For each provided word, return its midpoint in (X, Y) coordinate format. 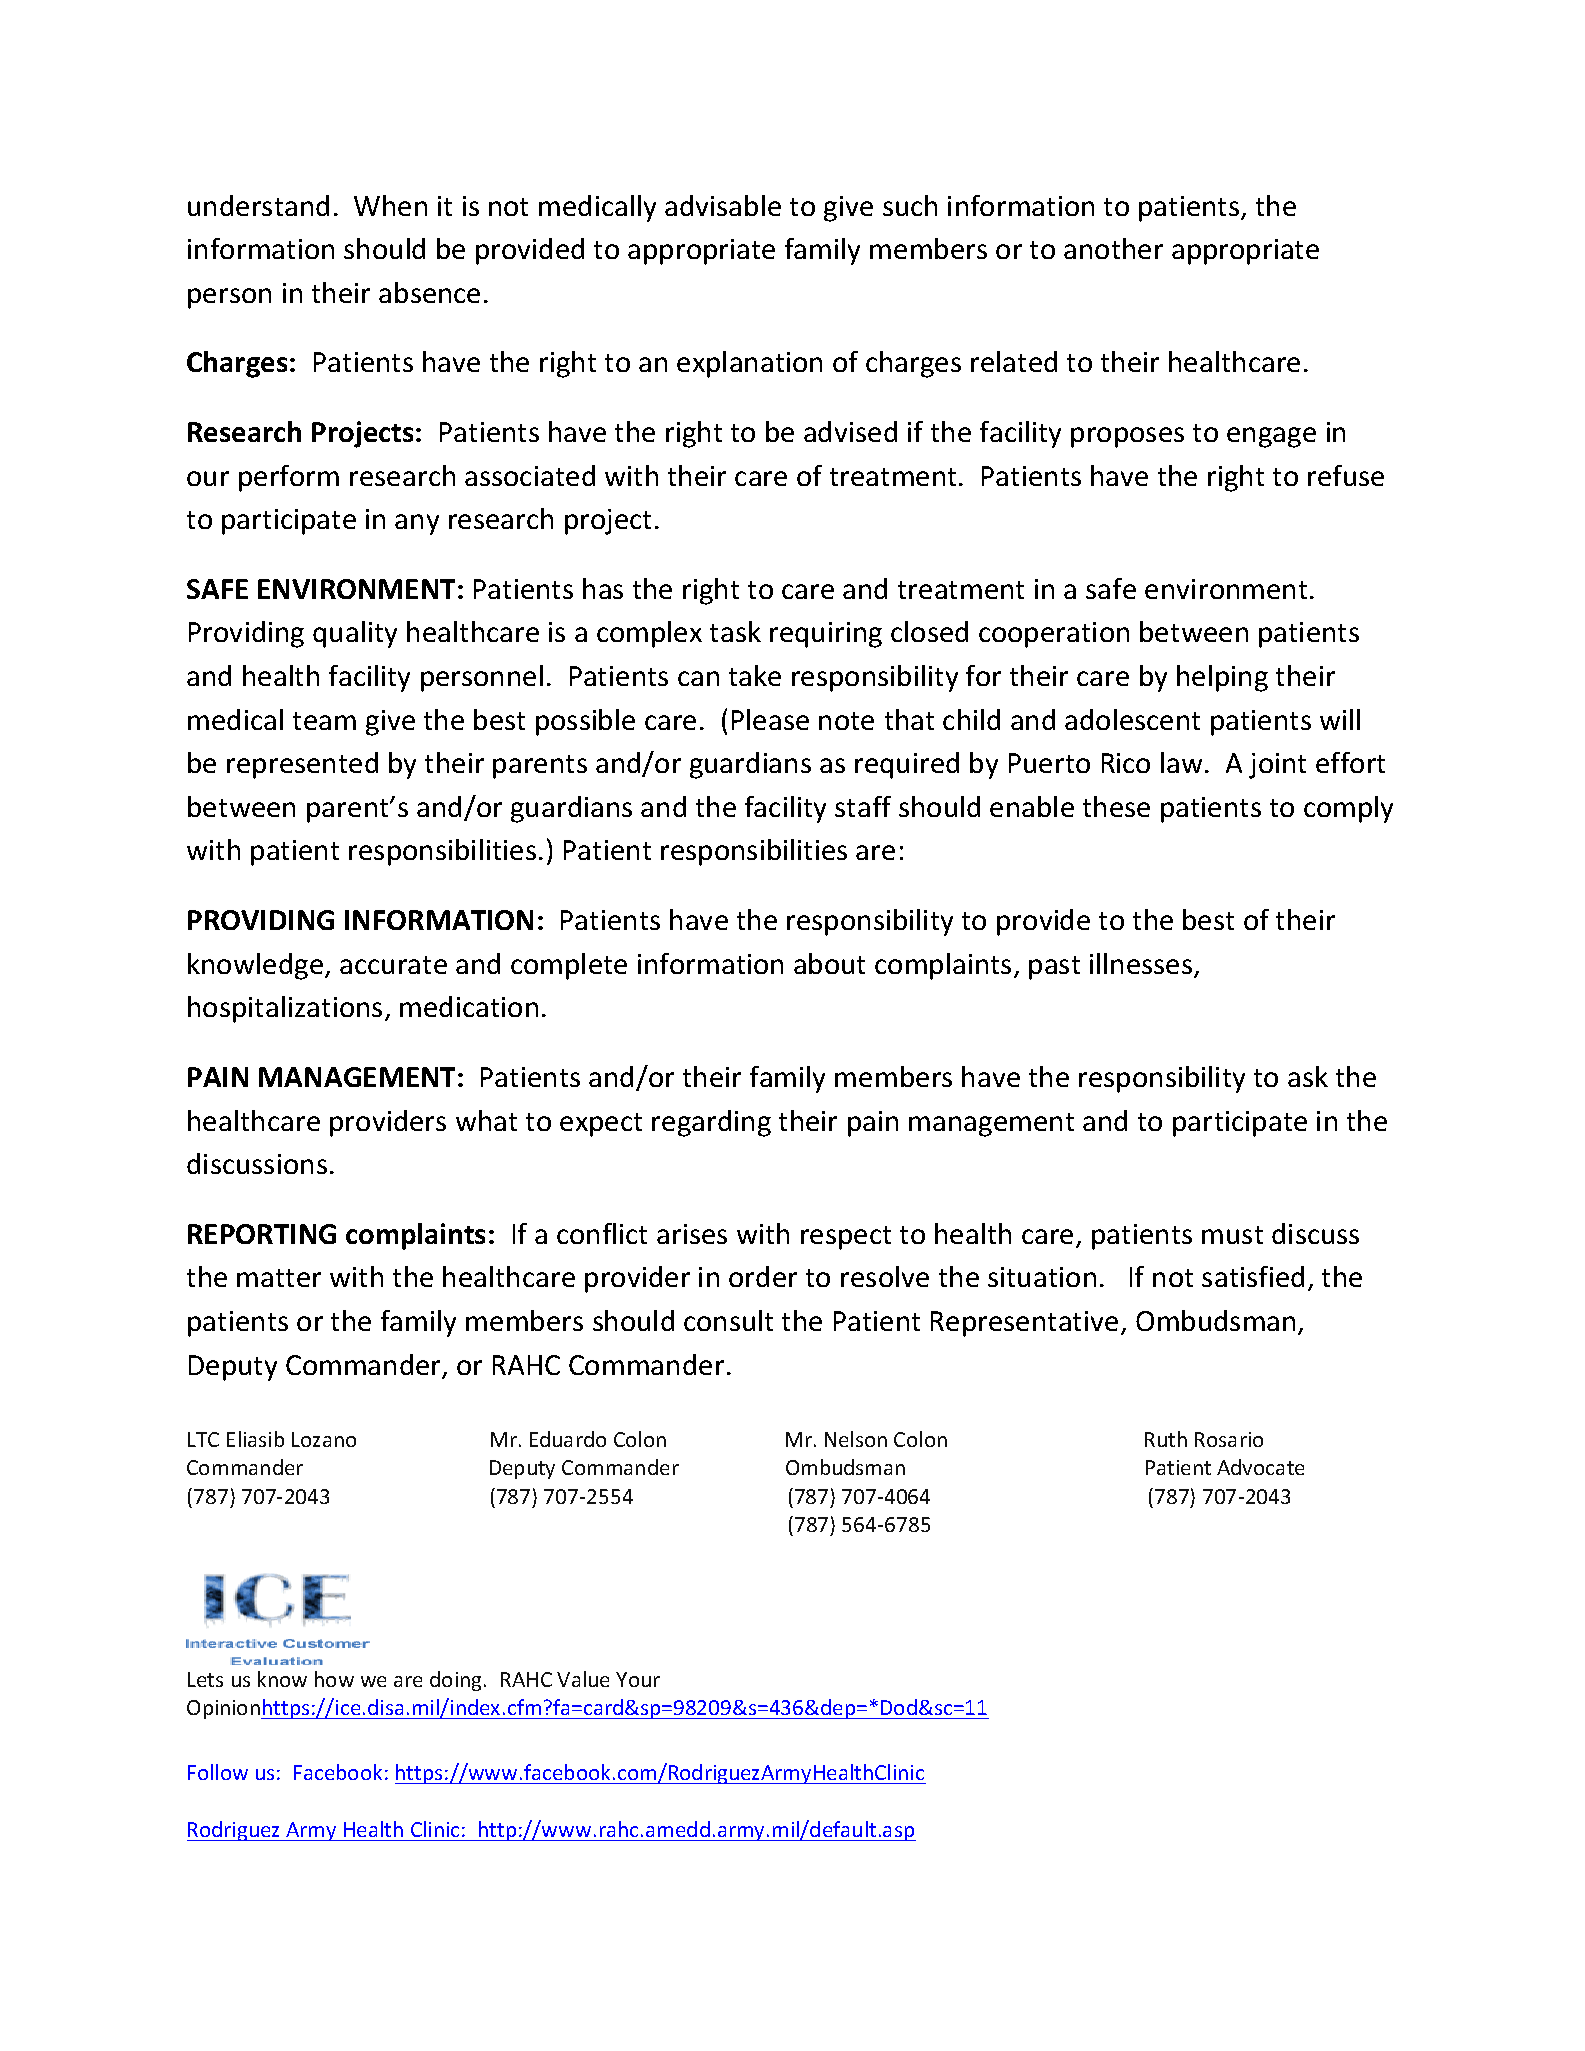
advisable (723, 205)
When (390, 205)
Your (638, 1679)
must (1232, 1235)
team (324, 721)
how (334, 1679)
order (763, 1276)
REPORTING (262, 1234)
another (1113, 248)
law (1181, 762)
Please (770, 719)
